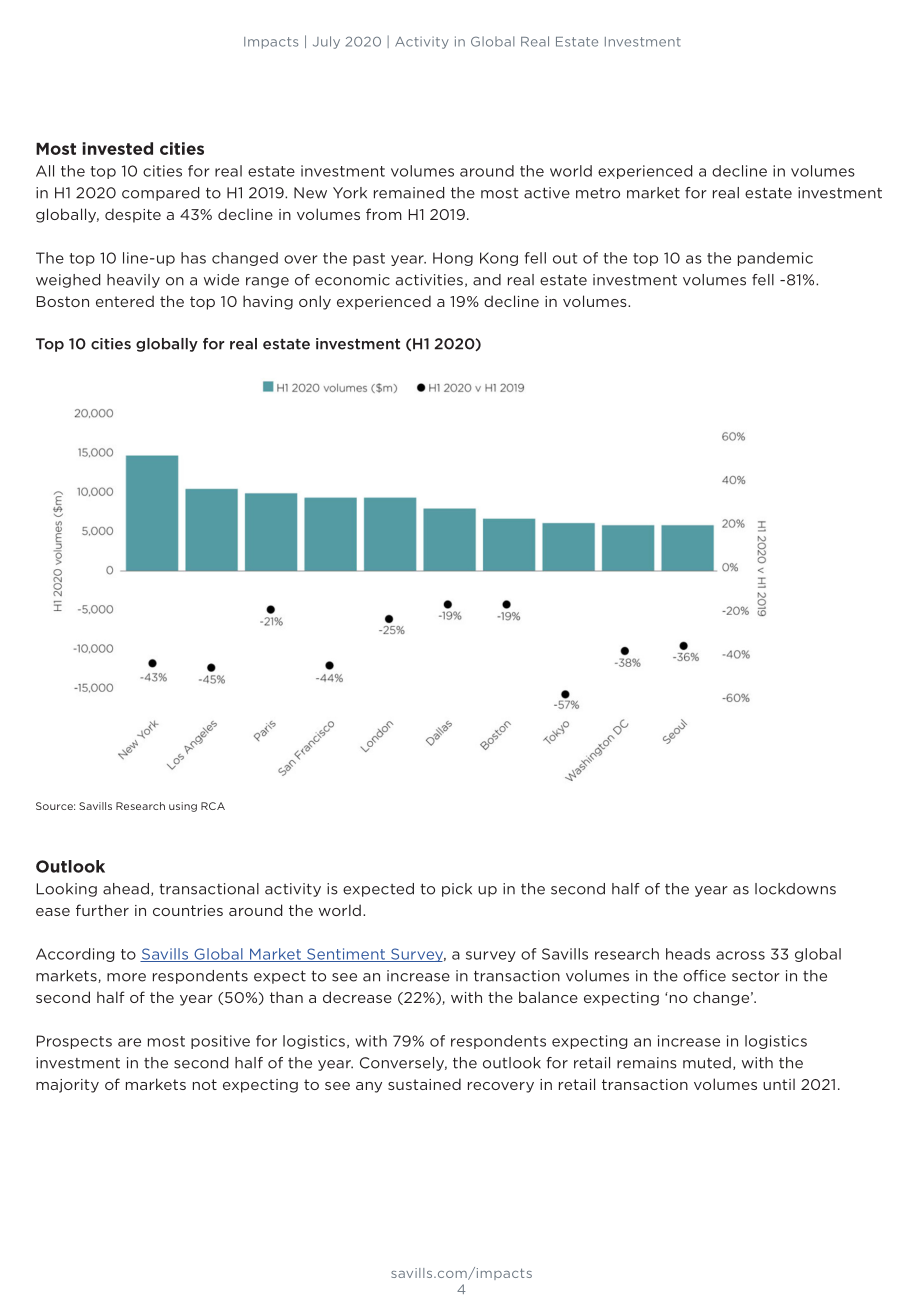  Describe the element at coordinates (707, 1063) in the image. I see `muted` at that location.
